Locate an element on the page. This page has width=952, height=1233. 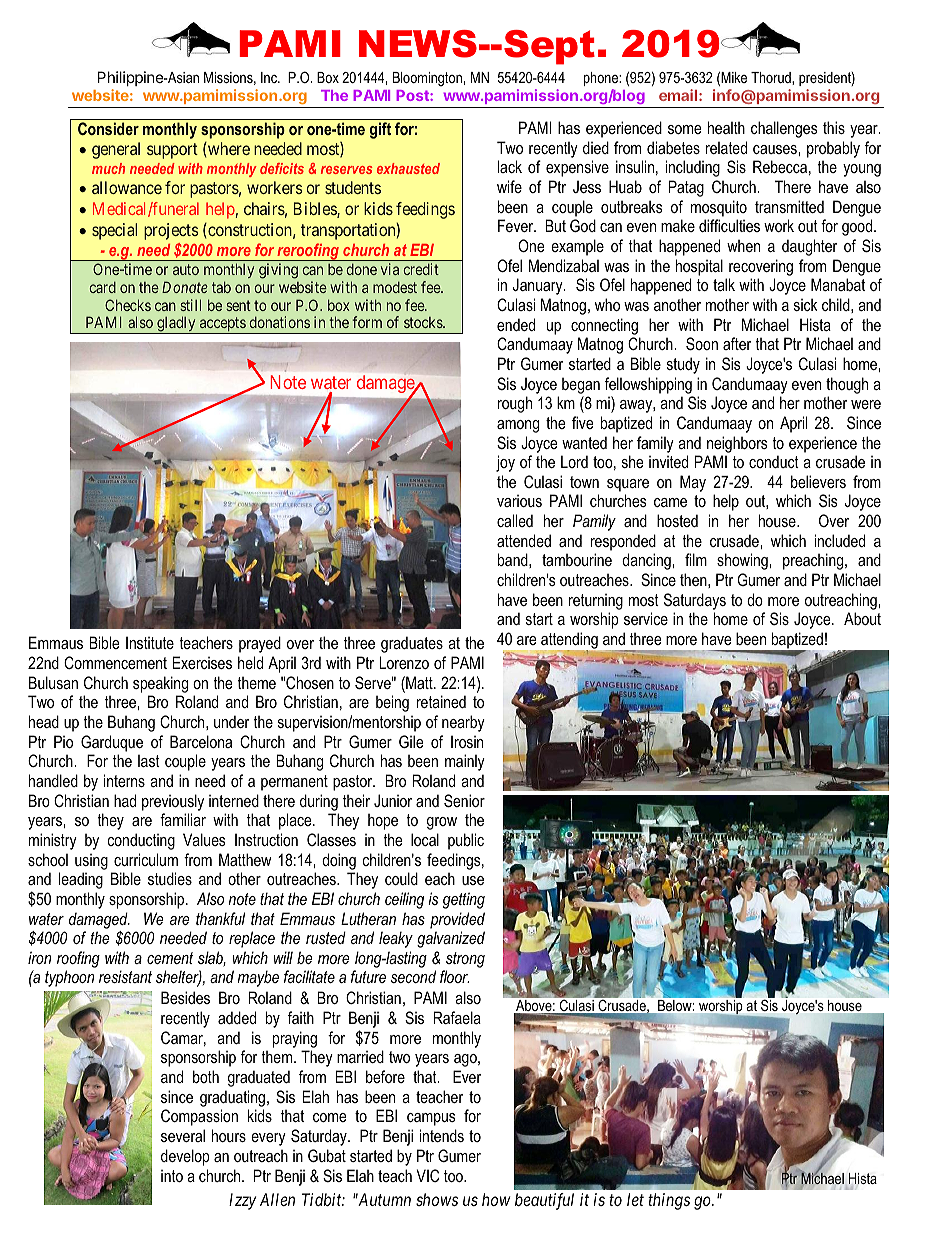
health is located at coordinates (726, 127).
